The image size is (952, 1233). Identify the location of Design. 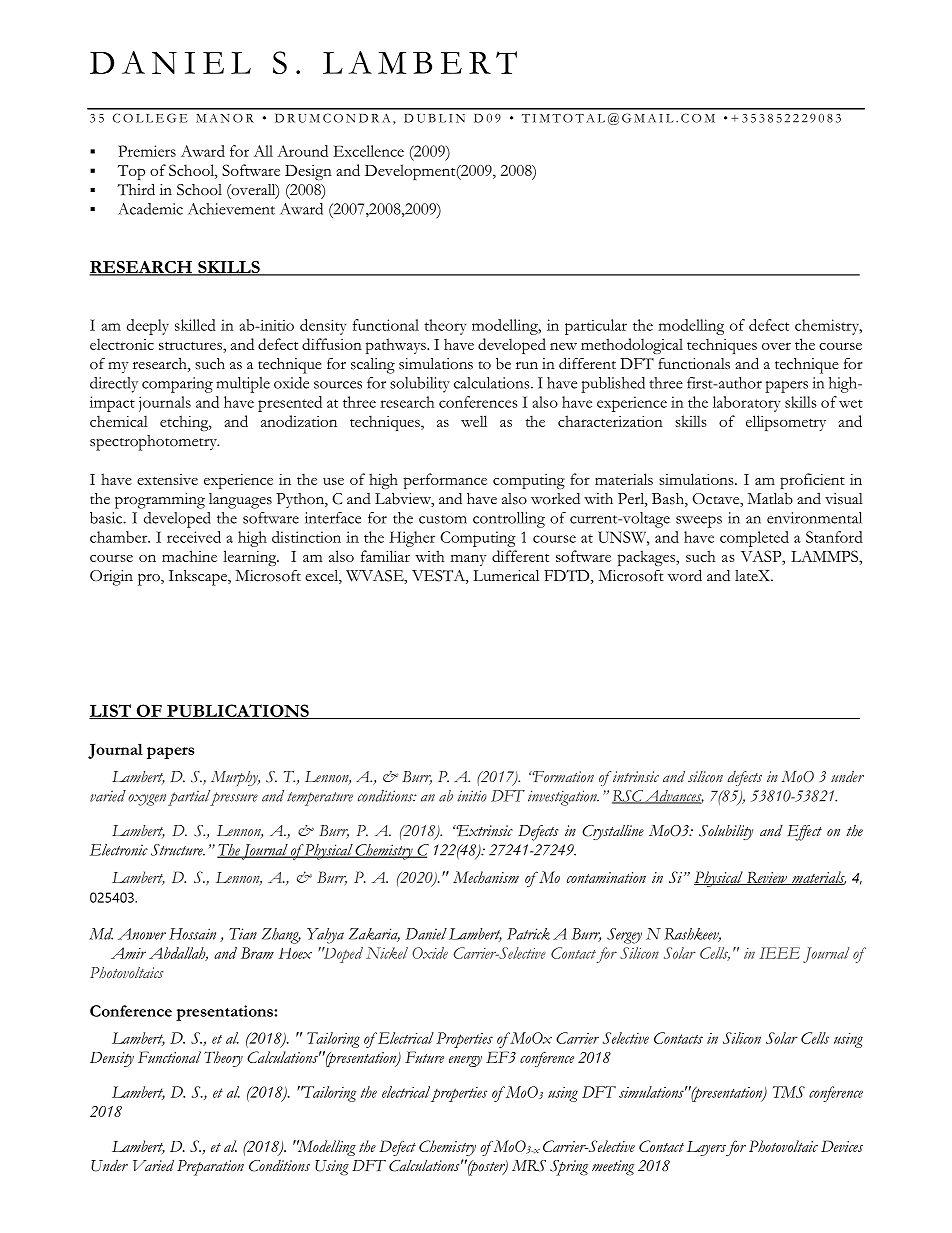
(308, 172).
